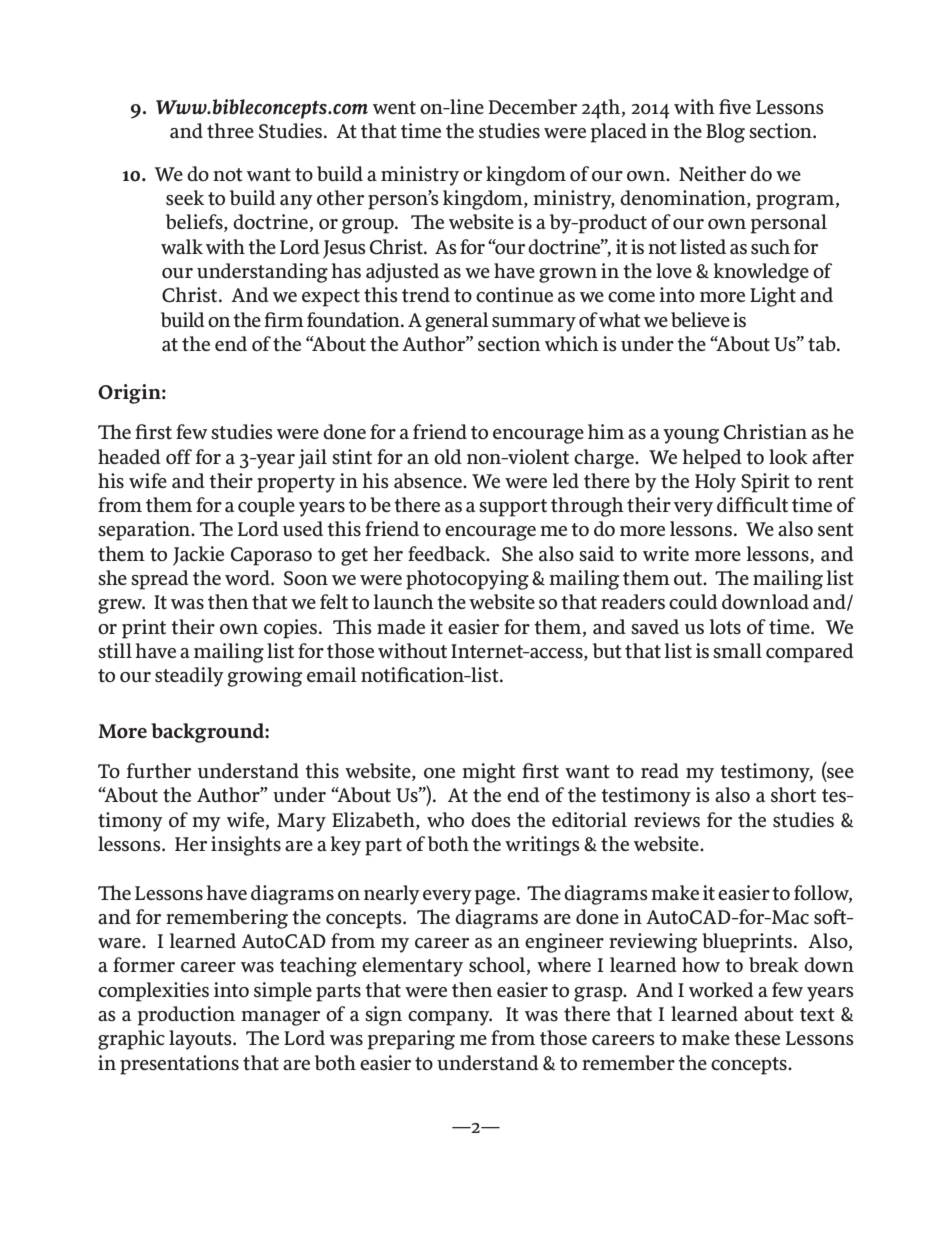  What do you see at coordinates (533, 106) in the document?
I see `December` at bounding box center [533, 106].
